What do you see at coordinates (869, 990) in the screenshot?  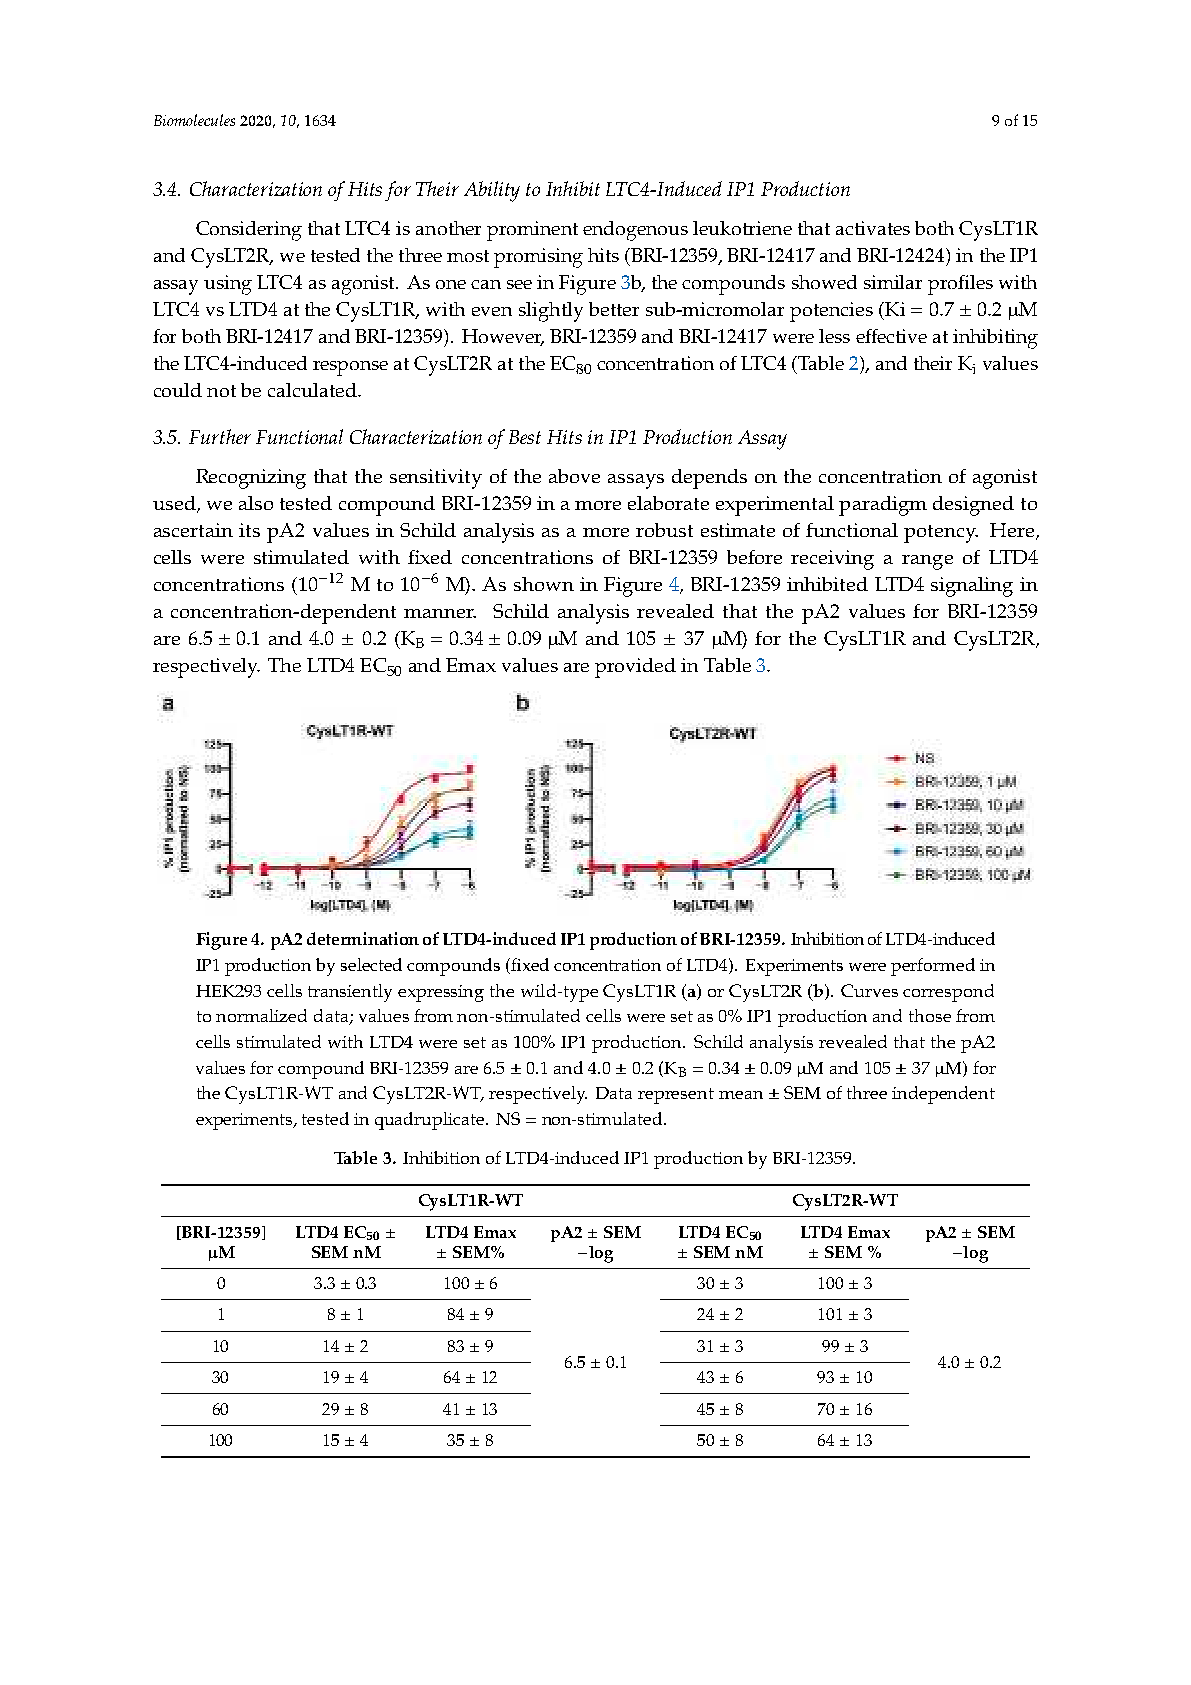 I see `Curves` at bounding box center [869, 990].
